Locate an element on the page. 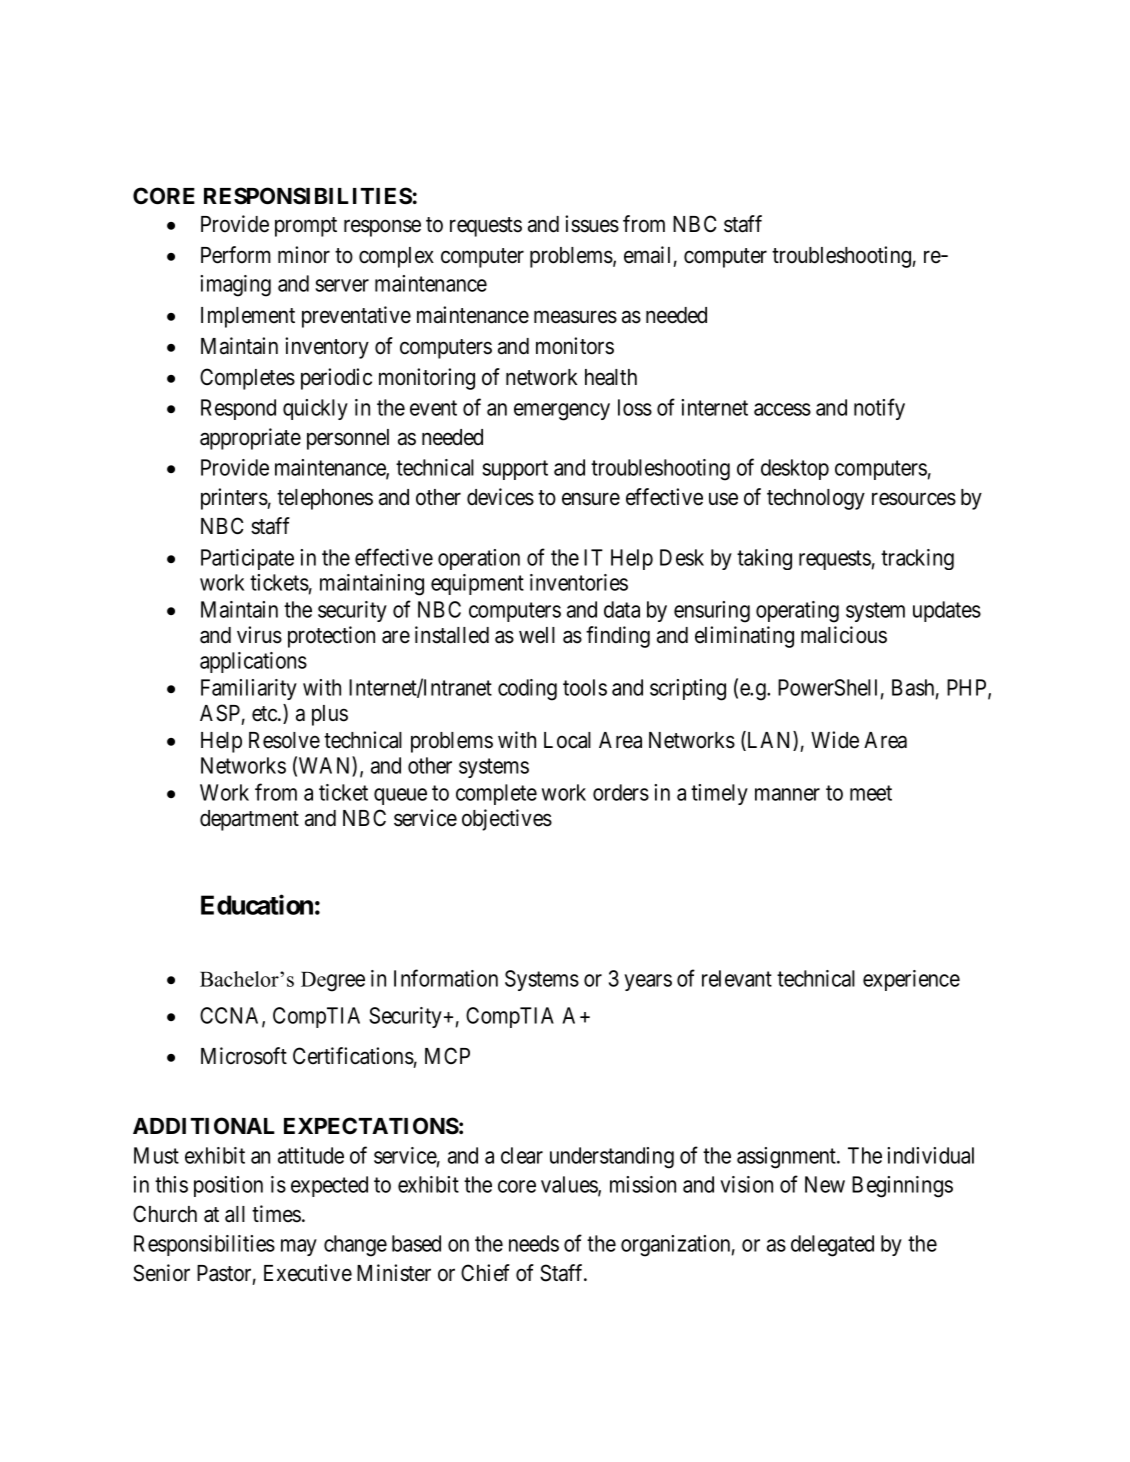  may is located at coordinates (299, 1247).
